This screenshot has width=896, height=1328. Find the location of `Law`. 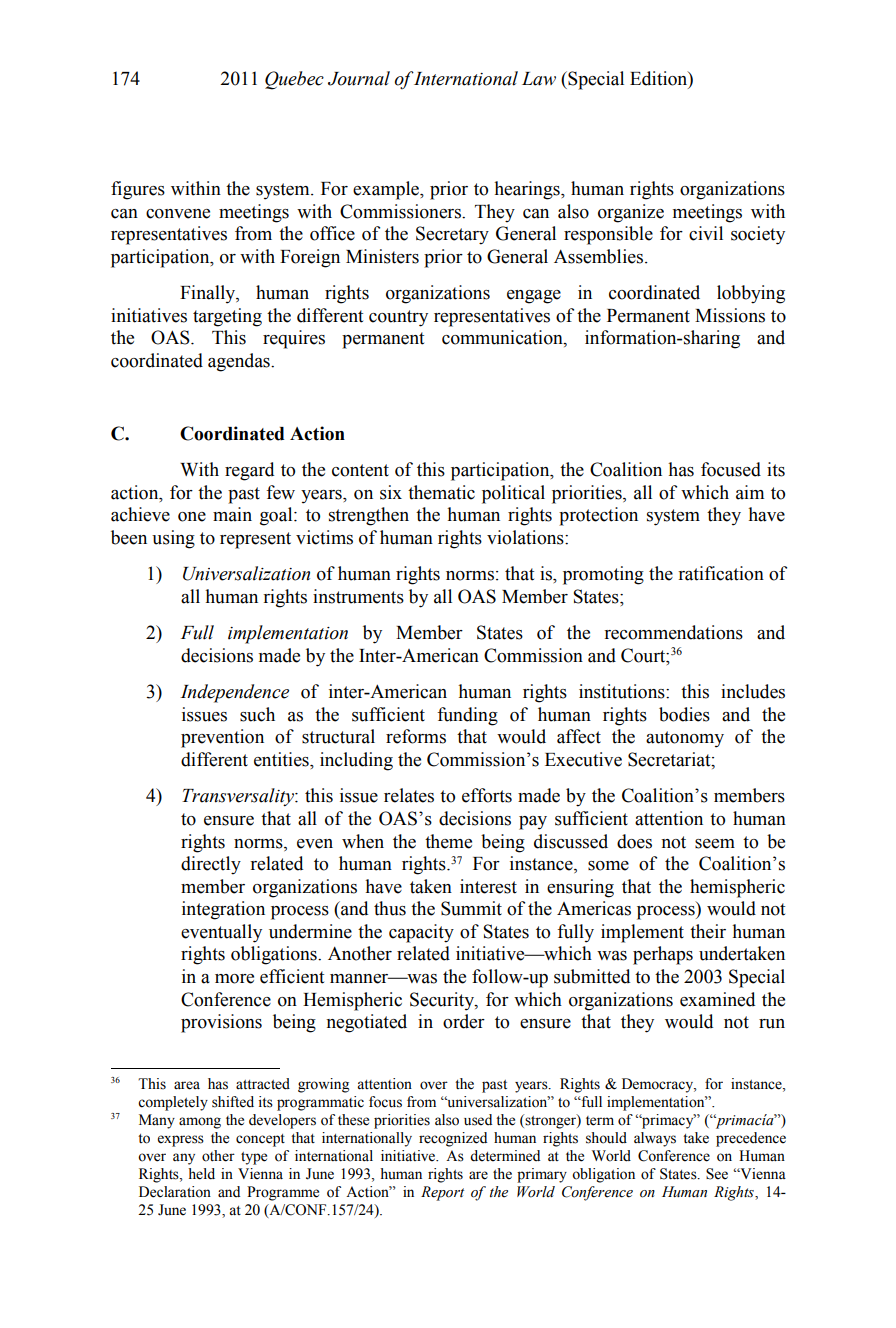

Law is located at coordinates (539, 79).
